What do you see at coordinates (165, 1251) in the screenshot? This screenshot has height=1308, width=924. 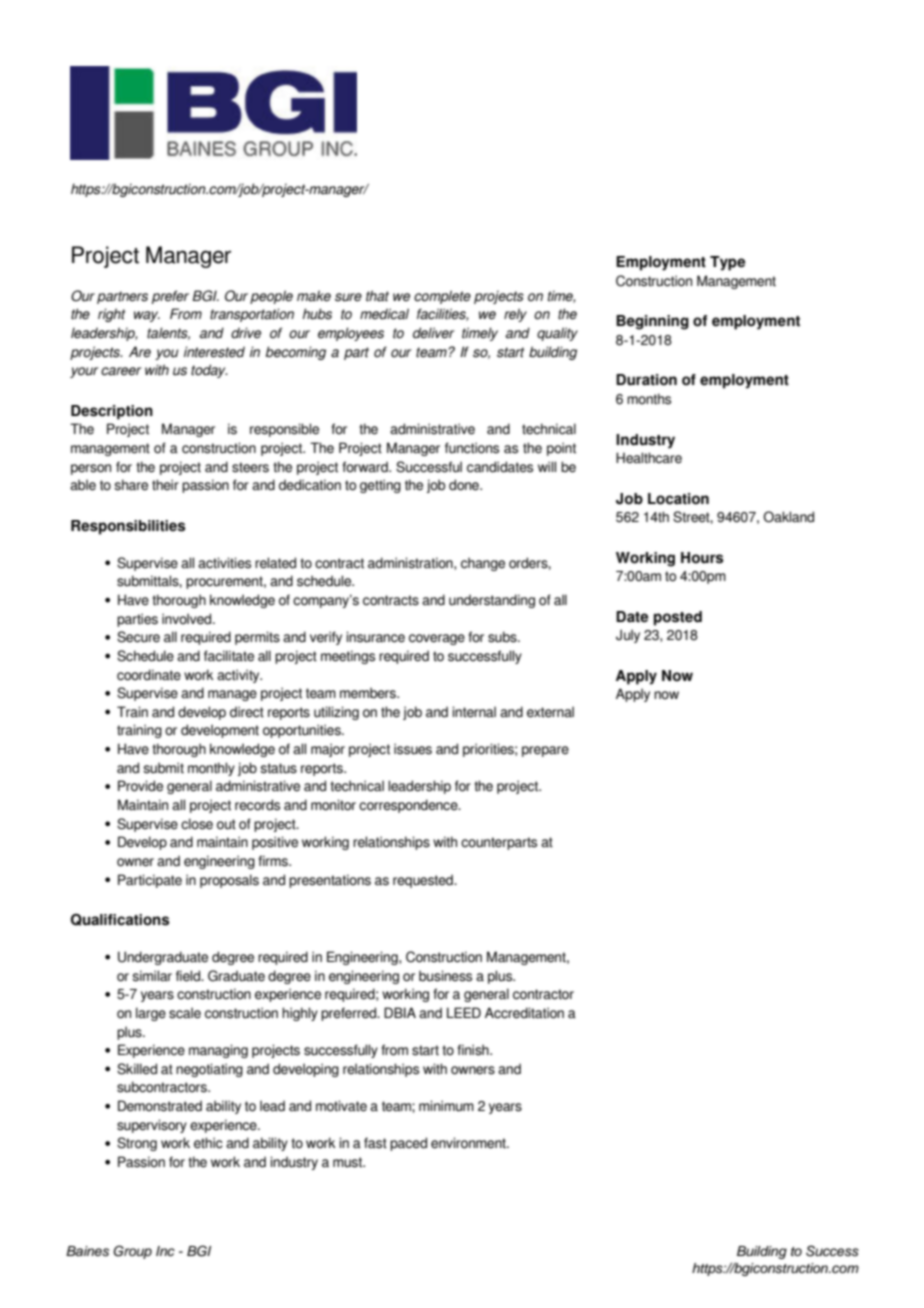 I see `Inc` at bounding box center [165, 1251].
